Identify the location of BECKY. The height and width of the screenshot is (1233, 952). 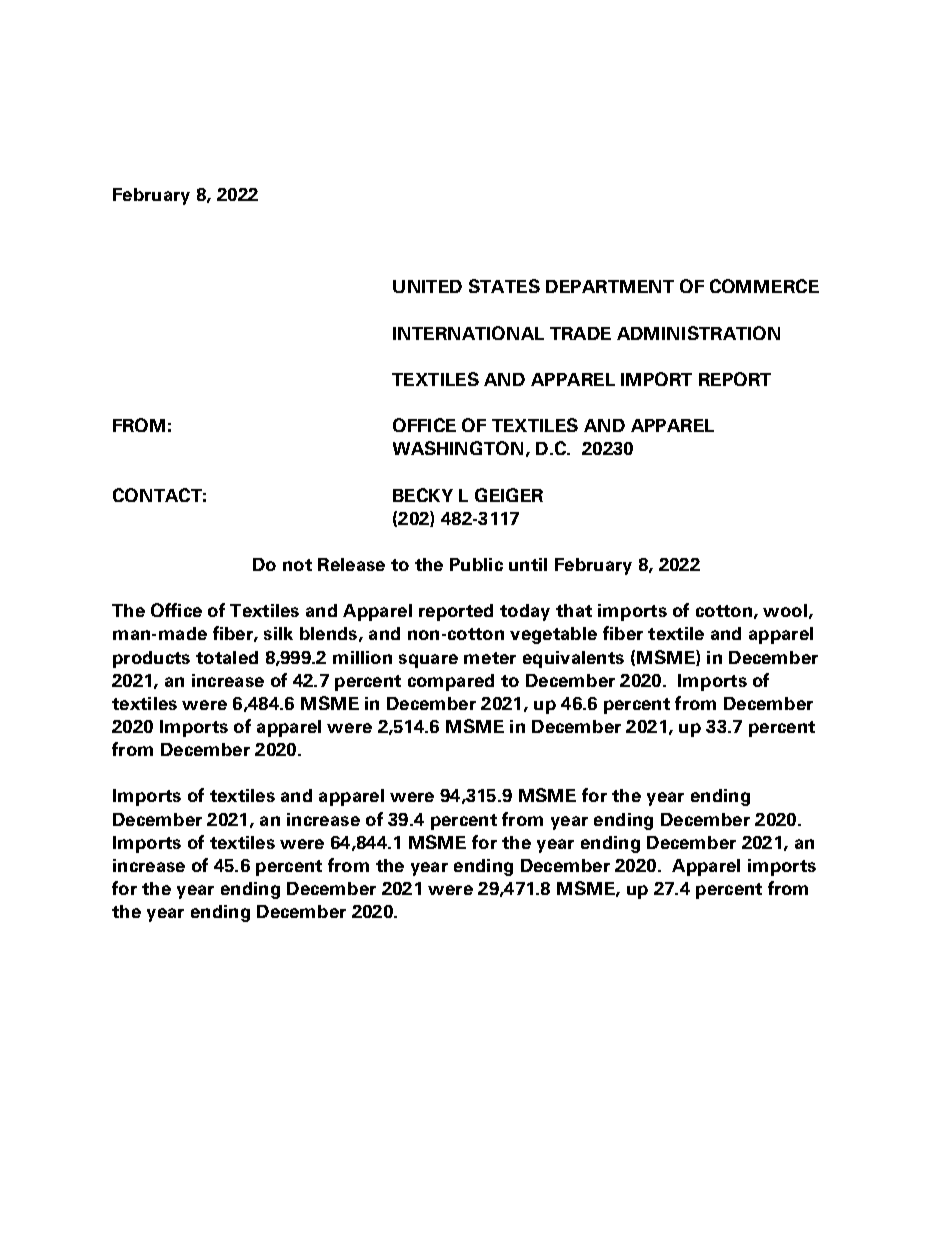
(423, 495).
